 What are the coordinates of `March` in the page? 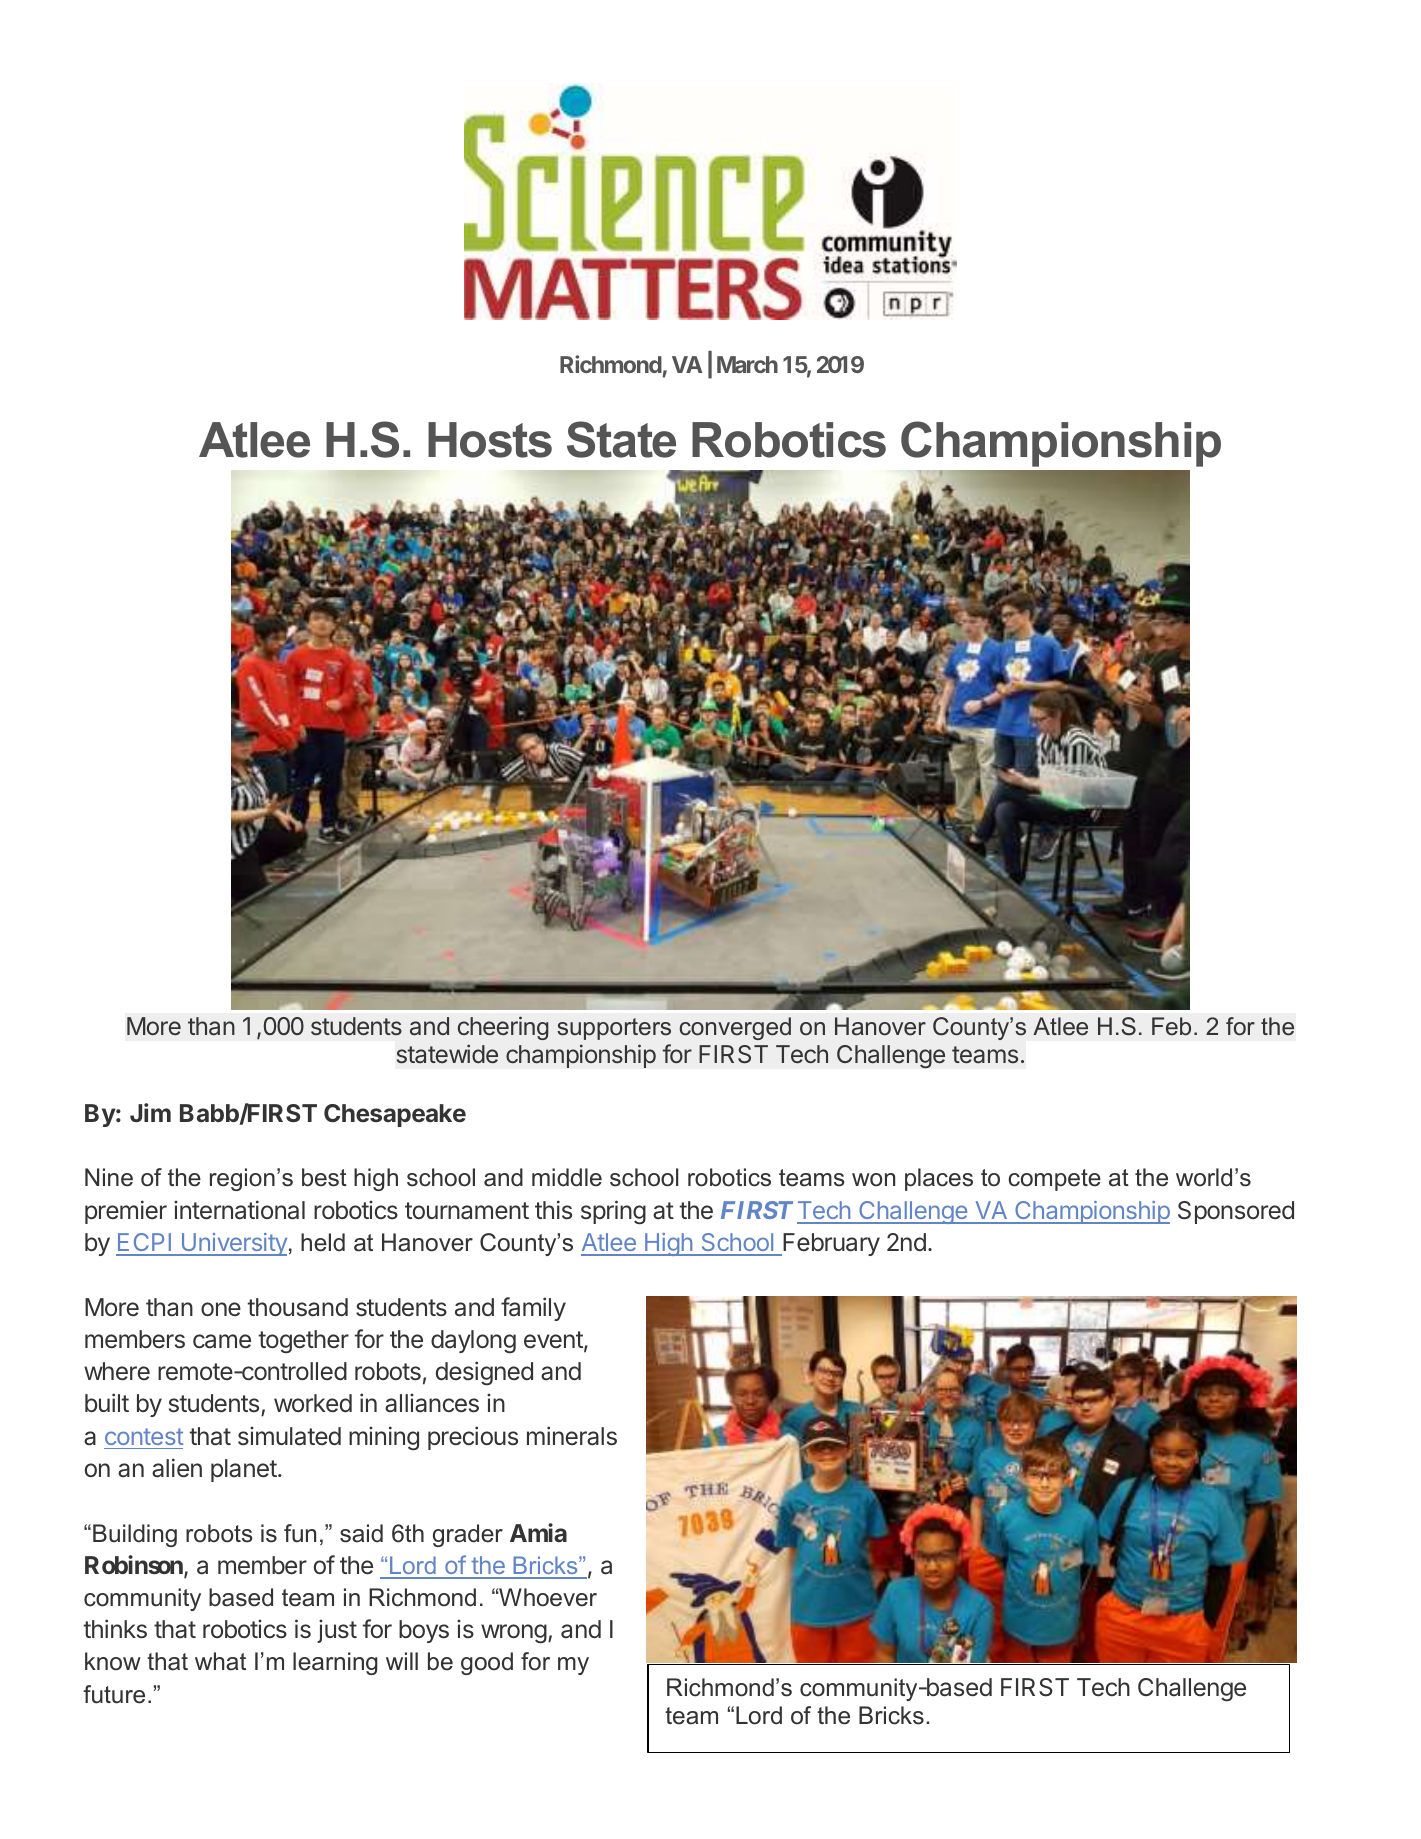 It's located at (747, 364).
